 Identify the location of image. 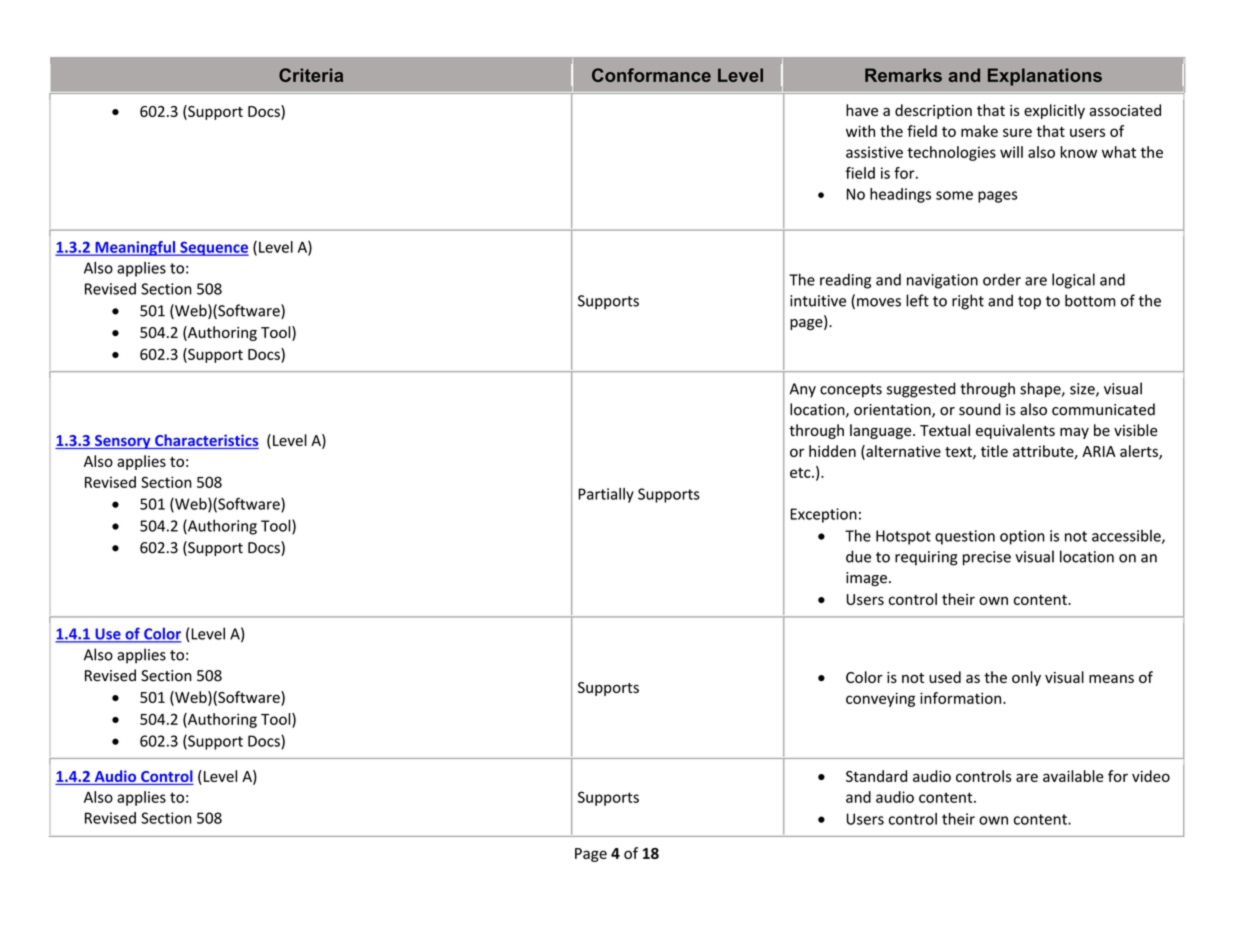
(866, 579).
